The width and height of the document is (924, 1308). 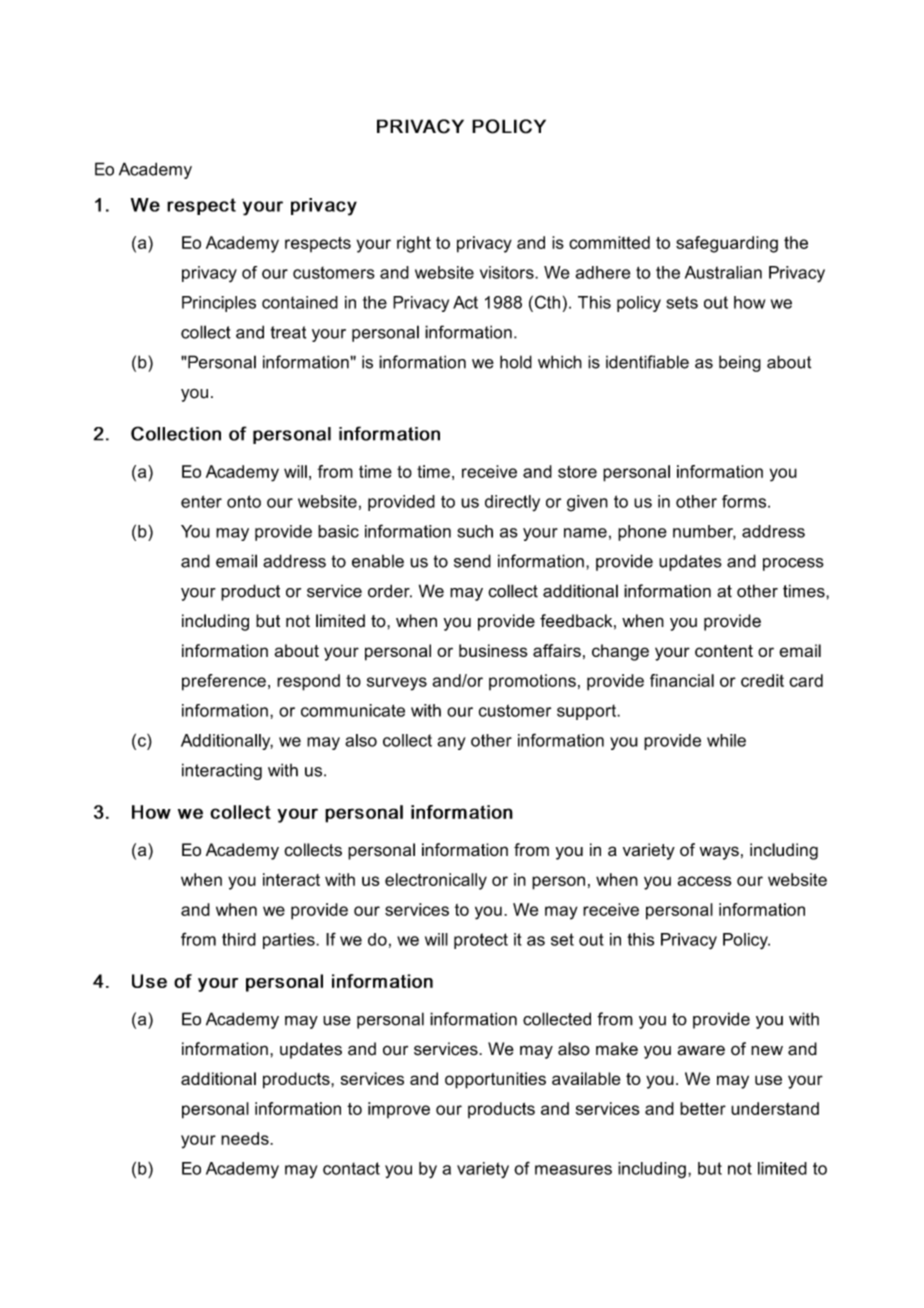 What do you see at coordinates (762, 680) in the document?
I see `credit` at bounding box center [762, 680].
